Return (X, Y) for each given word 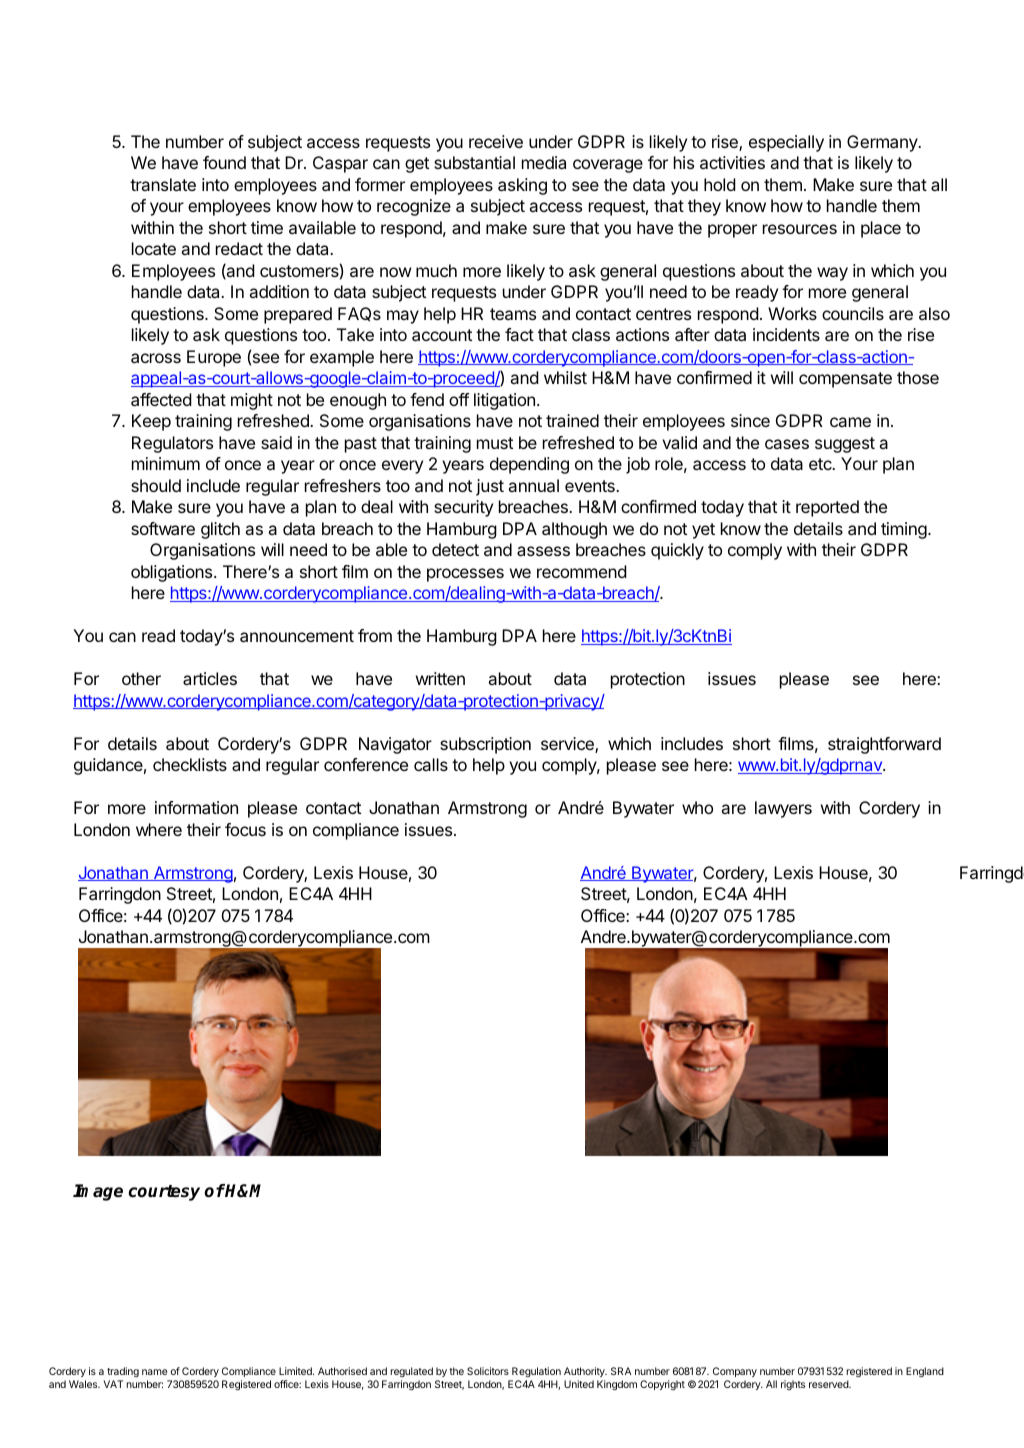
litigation (504, 401)
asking (522, 186)
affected (161, 399)
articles (210, 678)
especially (786, 143)
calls (431, 764)
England (925, 1372)
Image (98, 1192)
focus (245, 829)
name (154, 1372)
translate (163, 184)
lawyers (783, 809)
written (440, 678)
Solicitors (488, 1371)
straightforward (884, 745)
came (850, 422)
